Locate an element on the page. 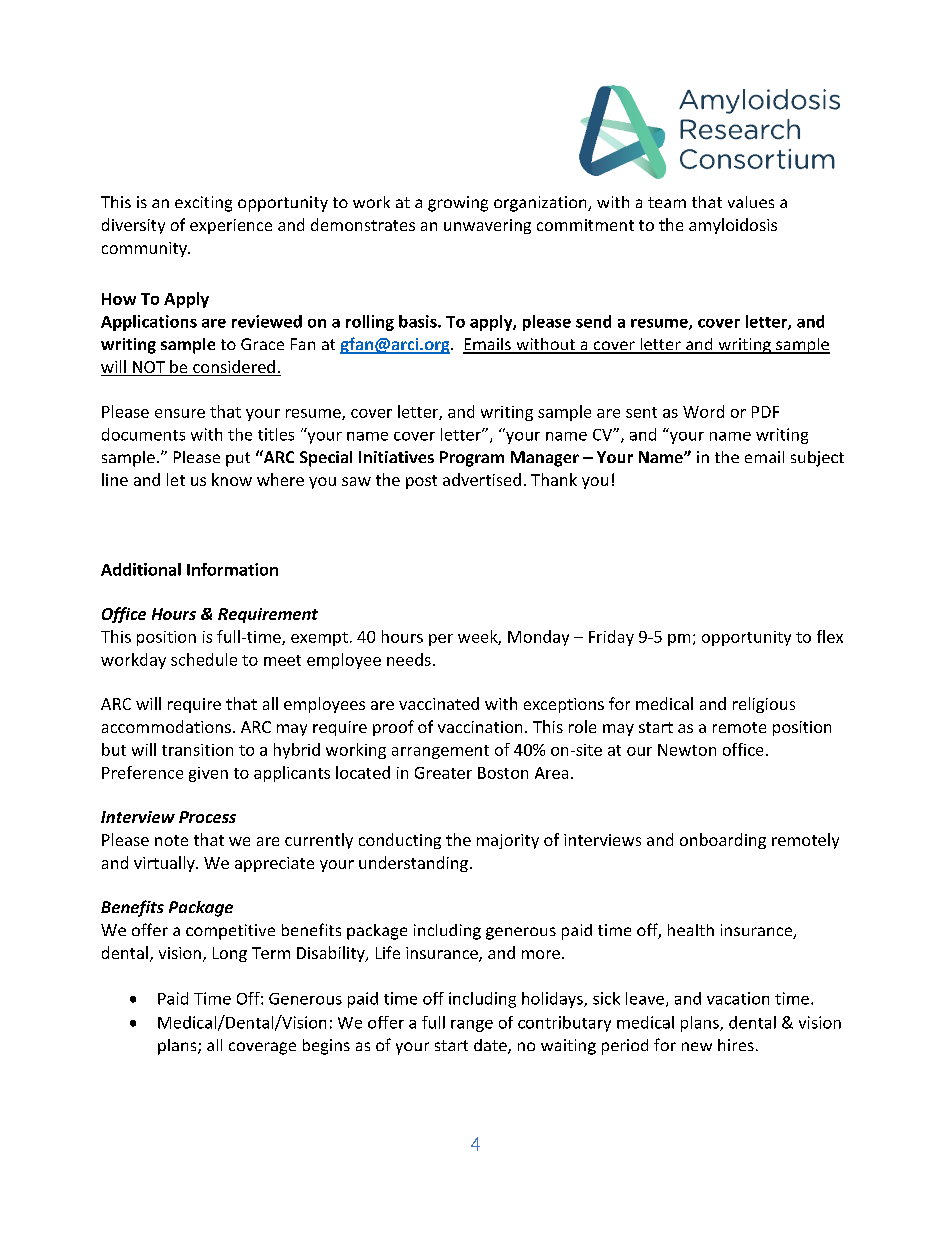 This image has width=952, height=1233. experience is located at coordinates (231, 226).
